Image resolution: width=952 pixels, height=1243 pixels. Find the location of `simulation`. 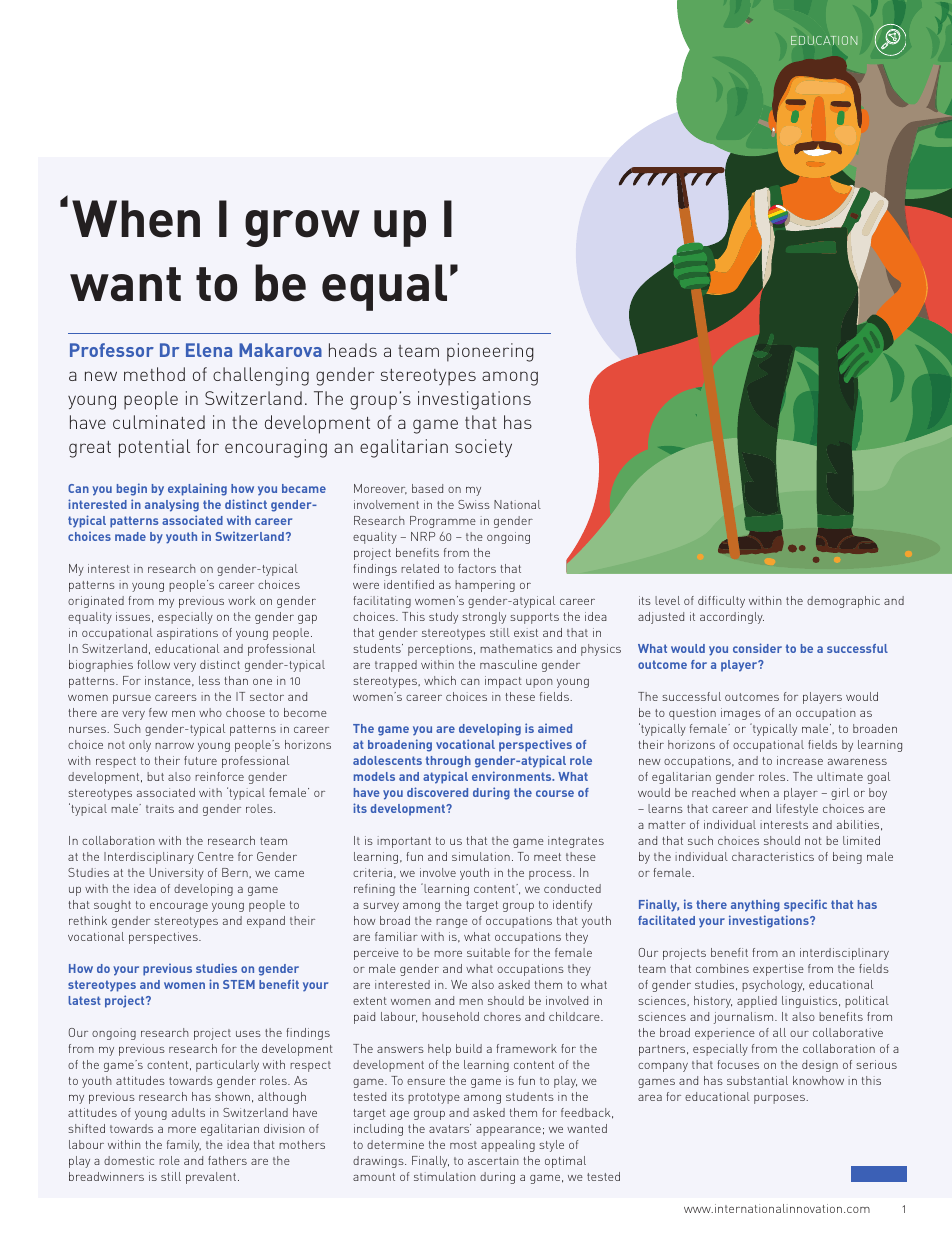

simulation is located at coordinates (481, 856).
